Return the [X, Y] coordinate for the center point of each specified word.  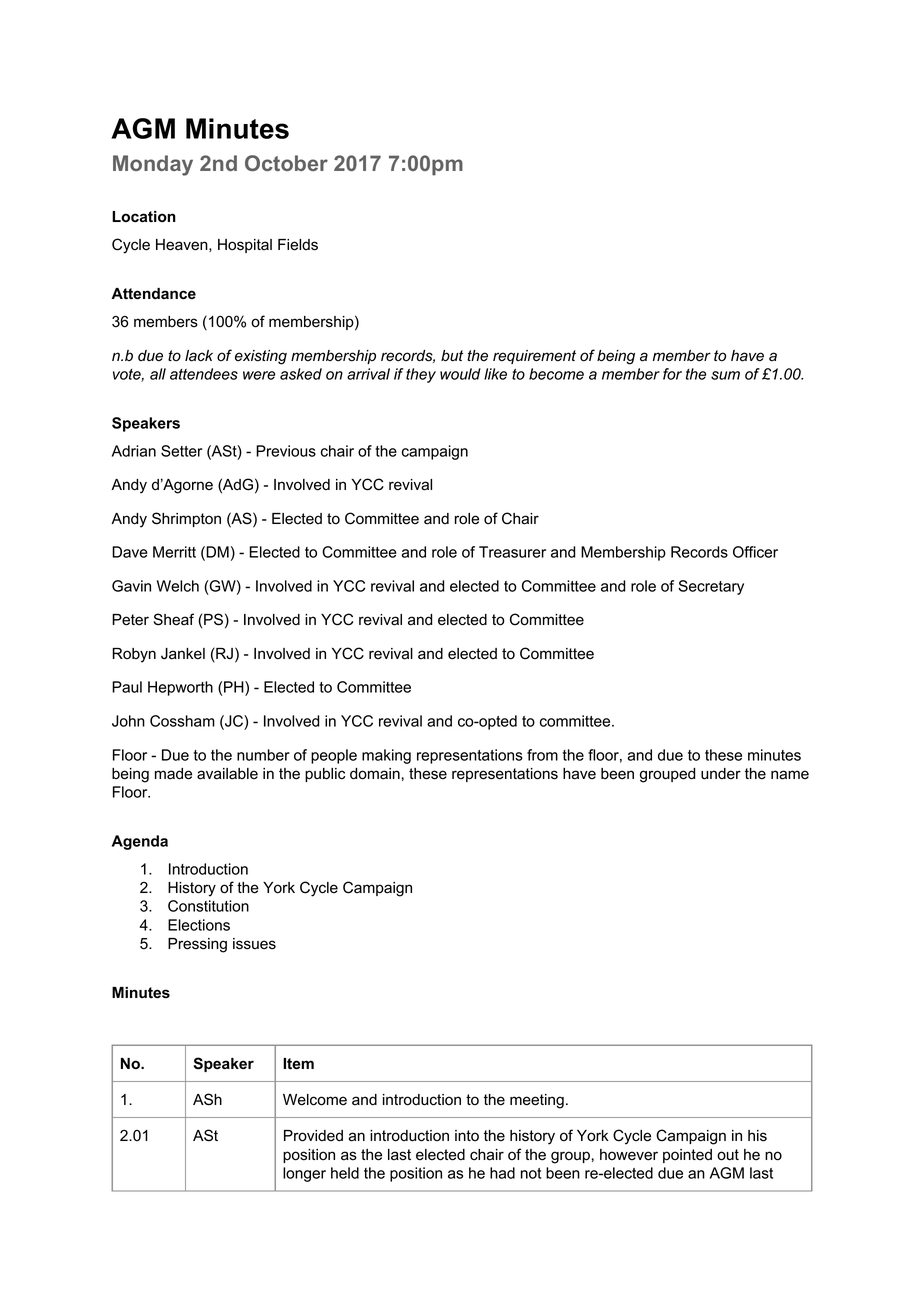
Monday [153, 165]
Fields [298, 245]
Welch [178, 586]
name [790, 775]
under [721, 774]
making [386, 756]
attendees [204, 374]
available [227, 774]
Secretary [711, 587]
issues [254, 944]
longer [304, 1174]
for [672, 374]
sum [725, 375]
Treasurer [512, 552]
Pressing [197, 945]
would [460, 374]
